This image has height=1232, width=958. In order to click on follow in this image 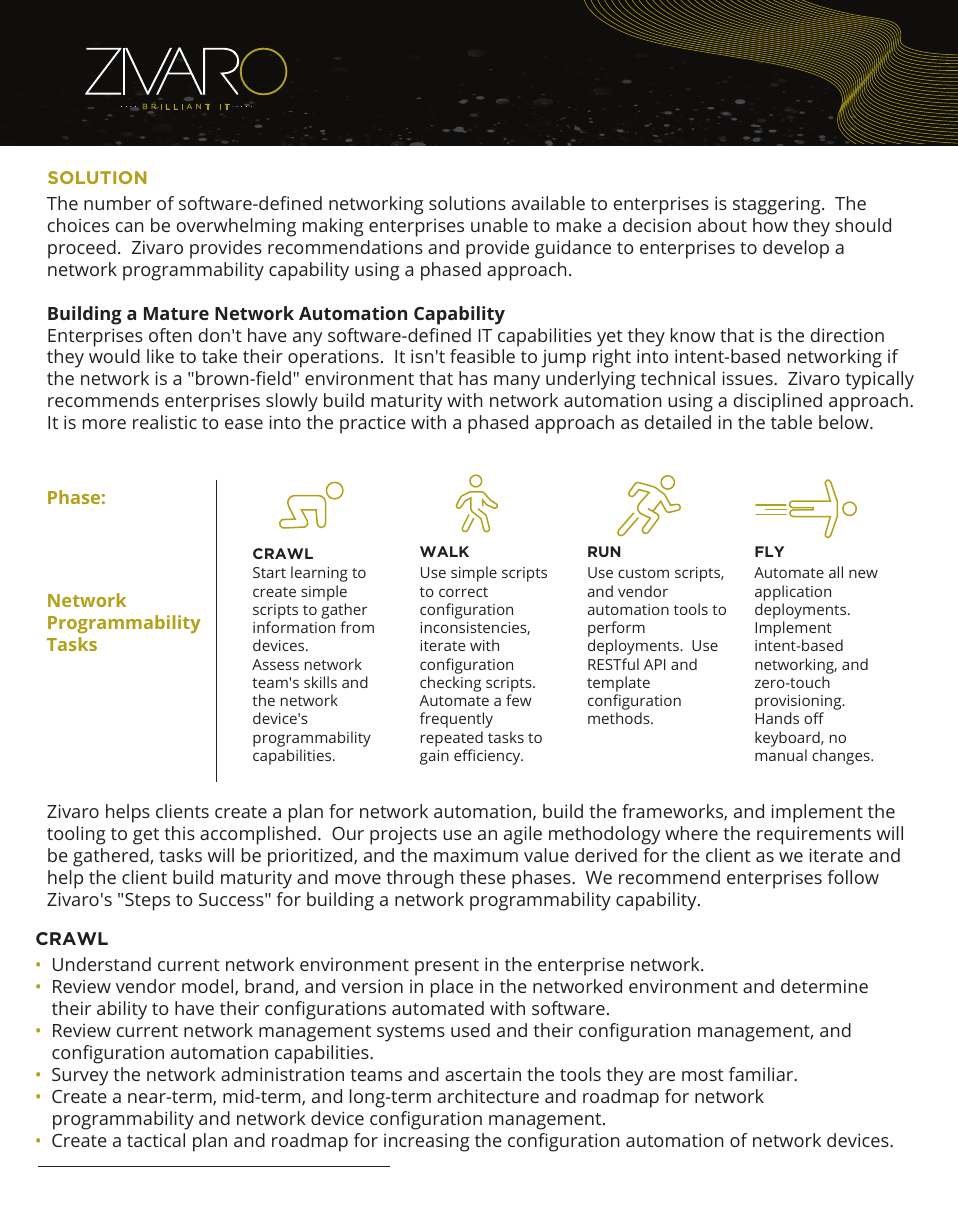, I will do `click(853, 877)`.
